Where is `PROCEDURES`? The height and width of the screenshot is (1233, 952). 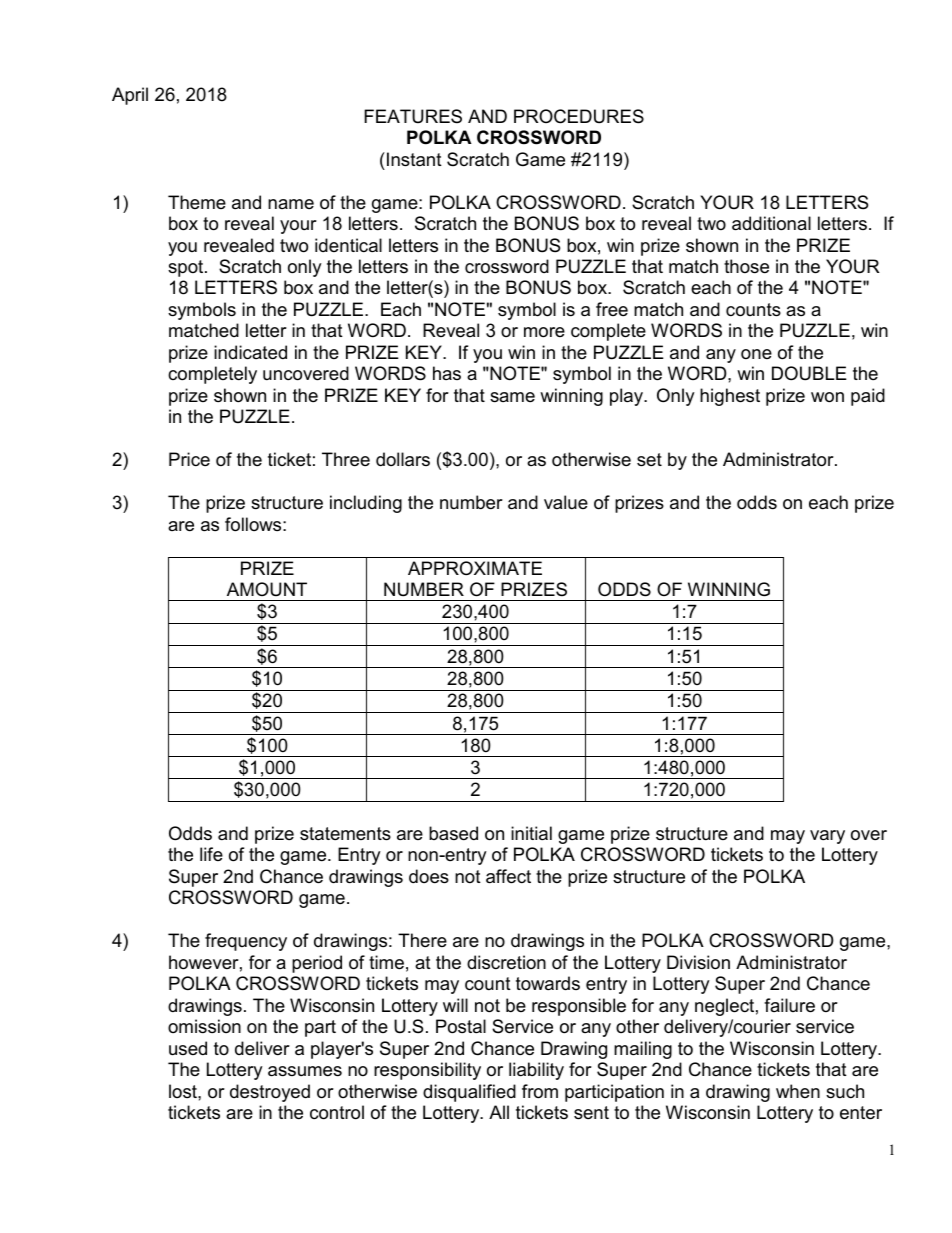 PROCEDURES is located at coordinates (579, 116).
